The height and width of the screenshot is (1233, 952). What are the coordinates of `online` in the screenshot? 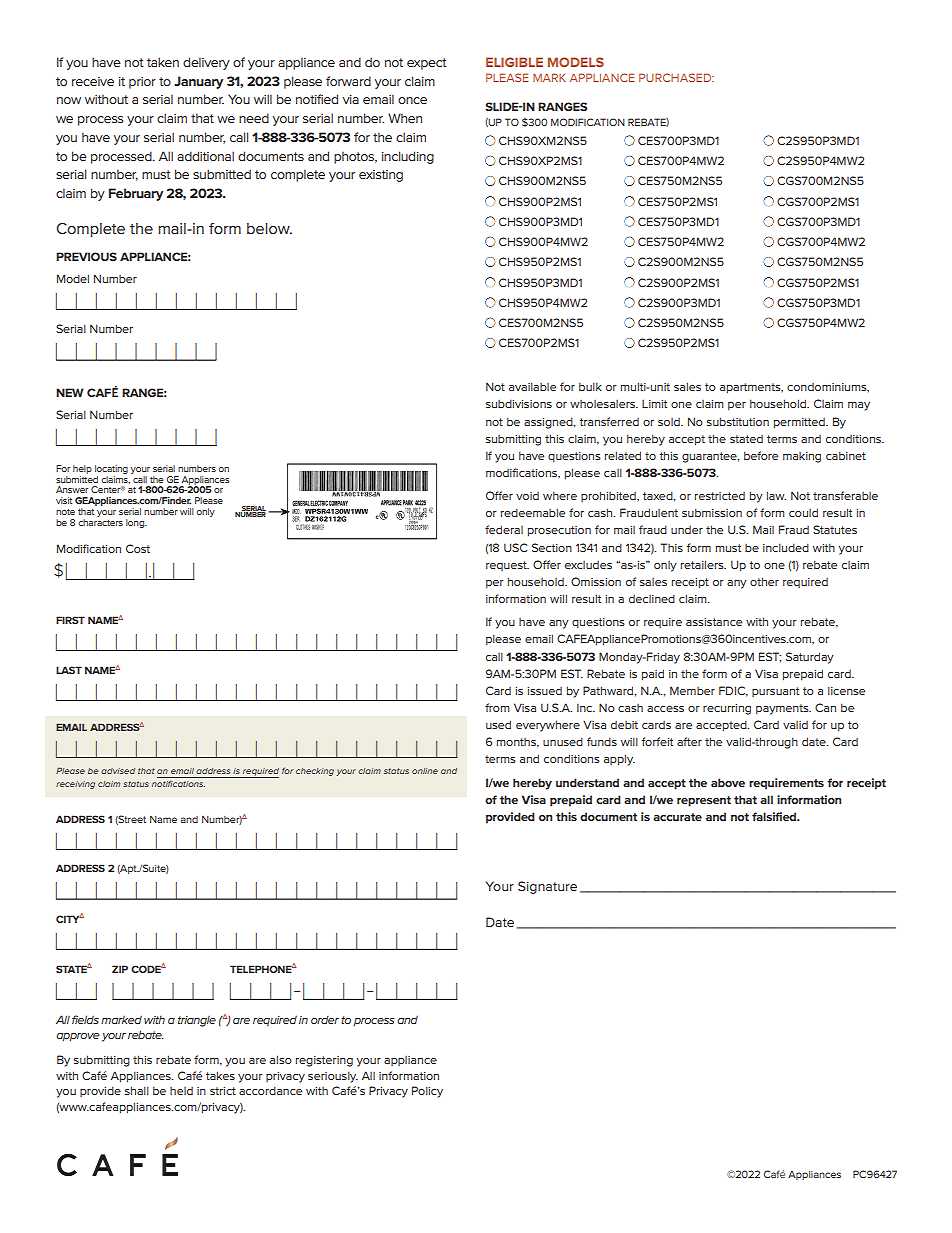 It's located at (425, 771).
